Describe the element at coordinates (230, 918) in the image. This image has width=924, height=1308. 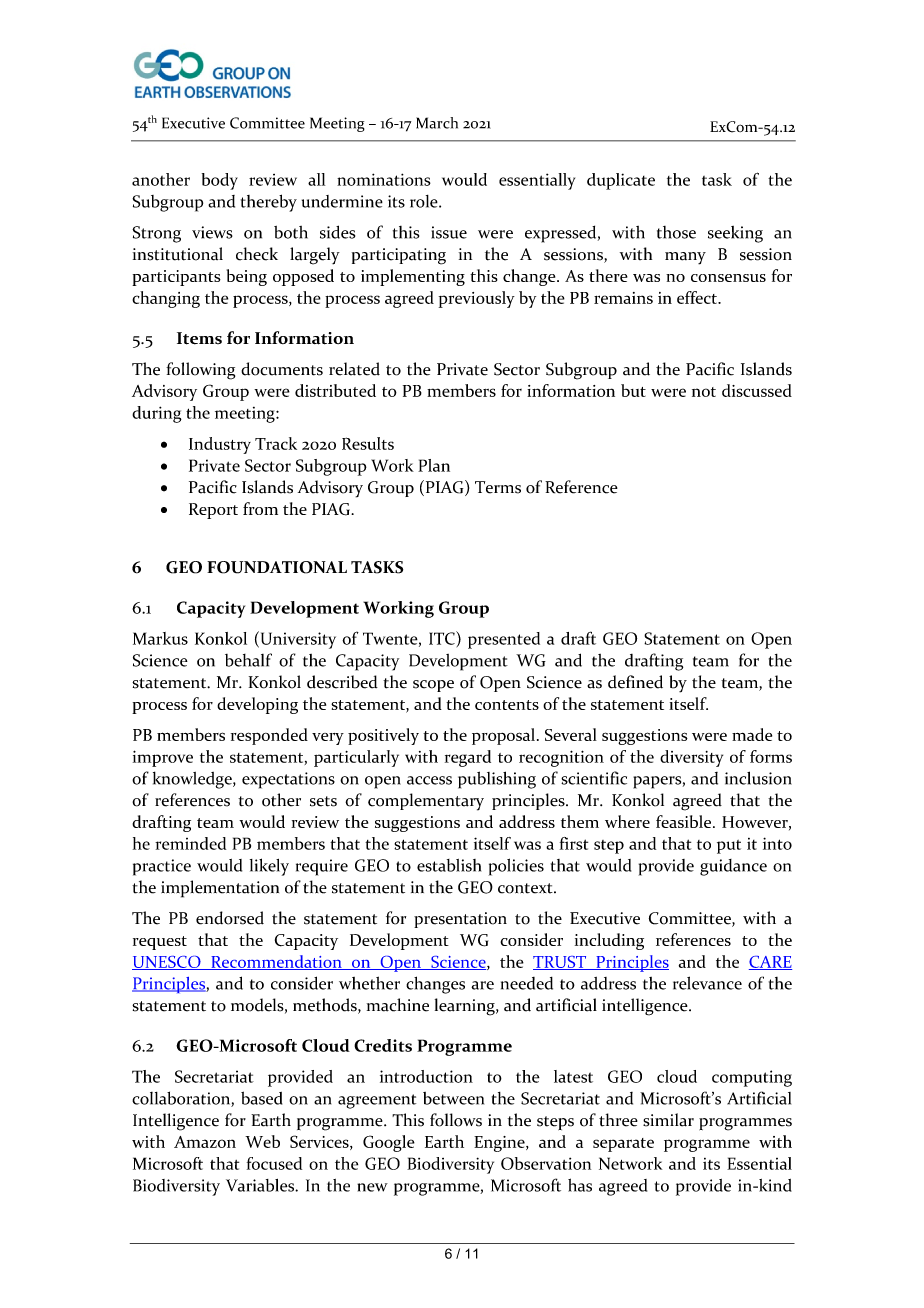
I see `endorsed` at that location.
